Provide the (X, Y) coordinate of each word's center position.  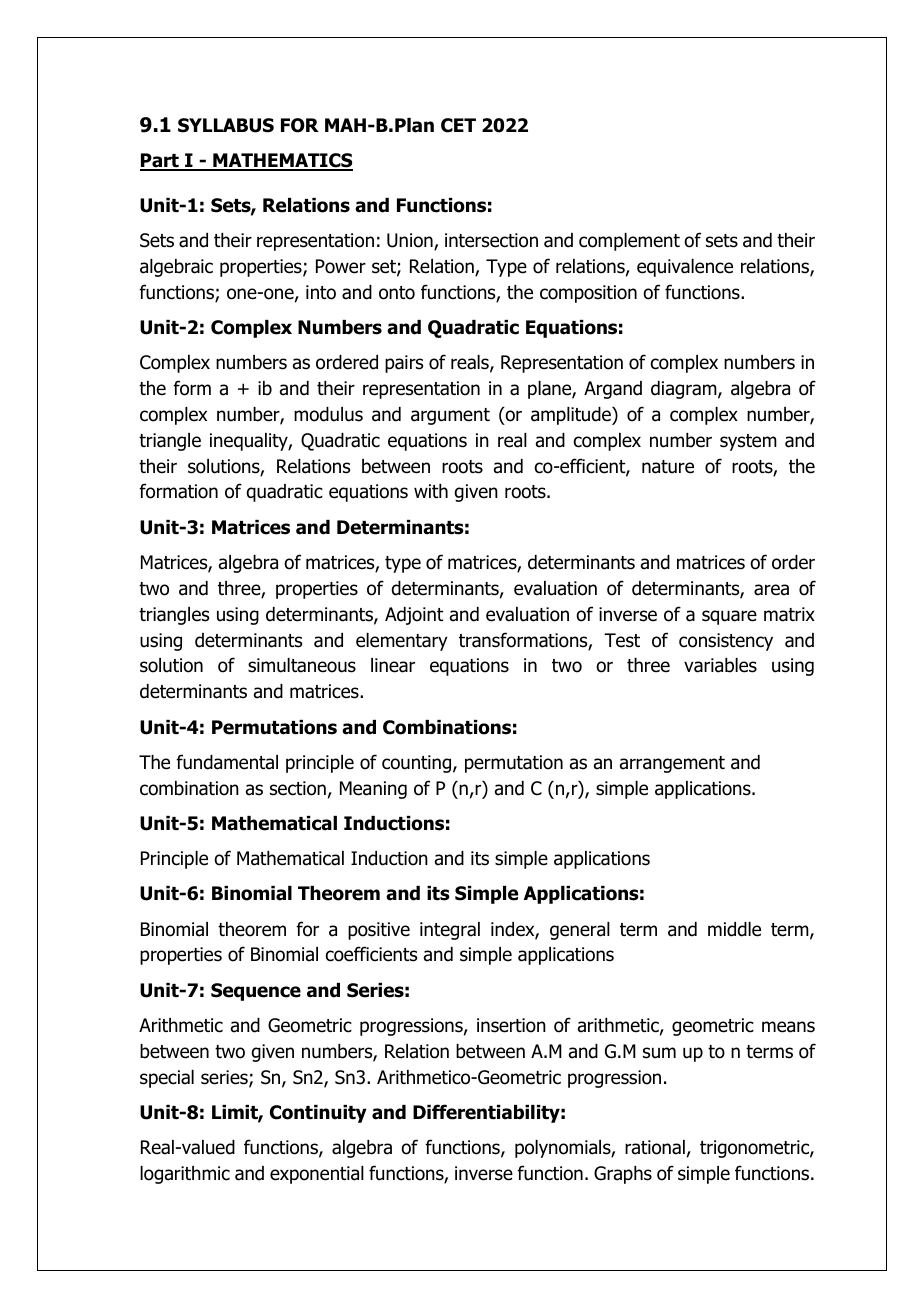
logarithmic (185, 1175)
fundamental (227, 762)
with (431, 491)
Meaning (373, 790)
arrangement (672, 764)
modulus (328, 414)
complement (629, 242)
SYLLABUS (226, 125)
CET (458, 125)
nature (668, 467)
